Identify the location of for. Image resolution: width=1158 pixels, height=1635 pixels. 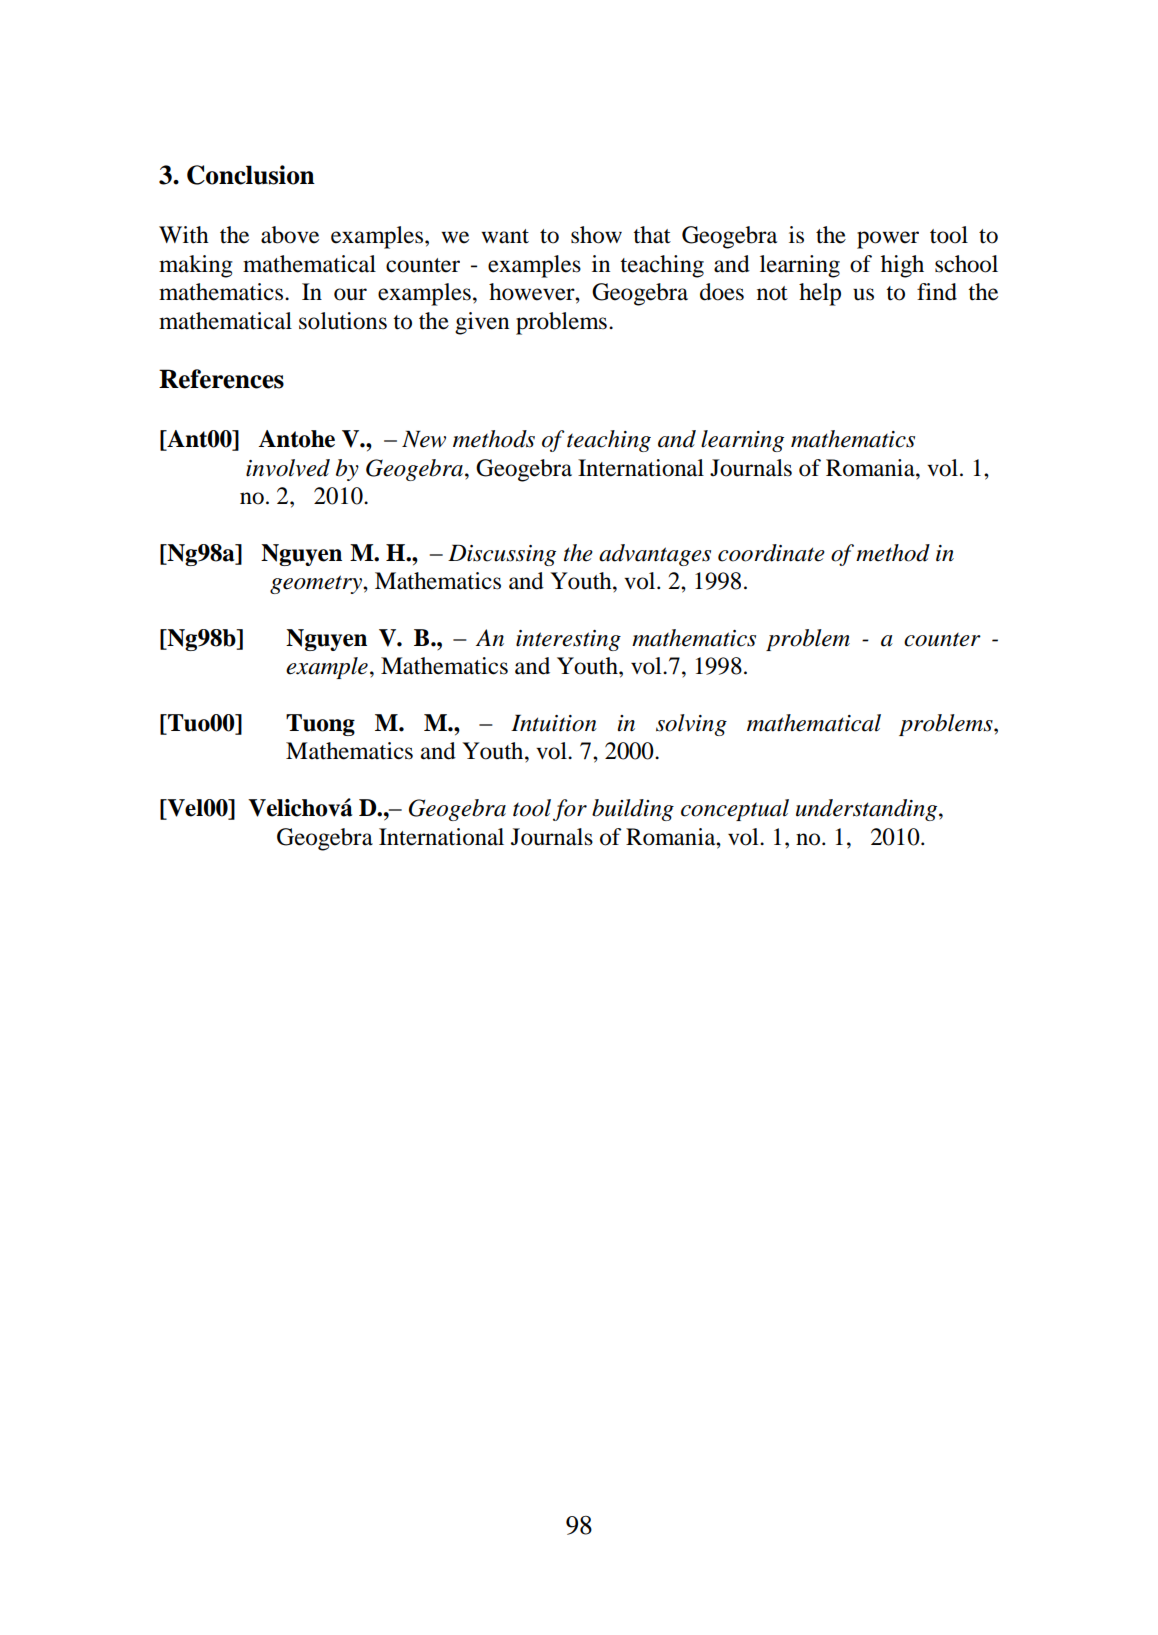
(570, 810).
